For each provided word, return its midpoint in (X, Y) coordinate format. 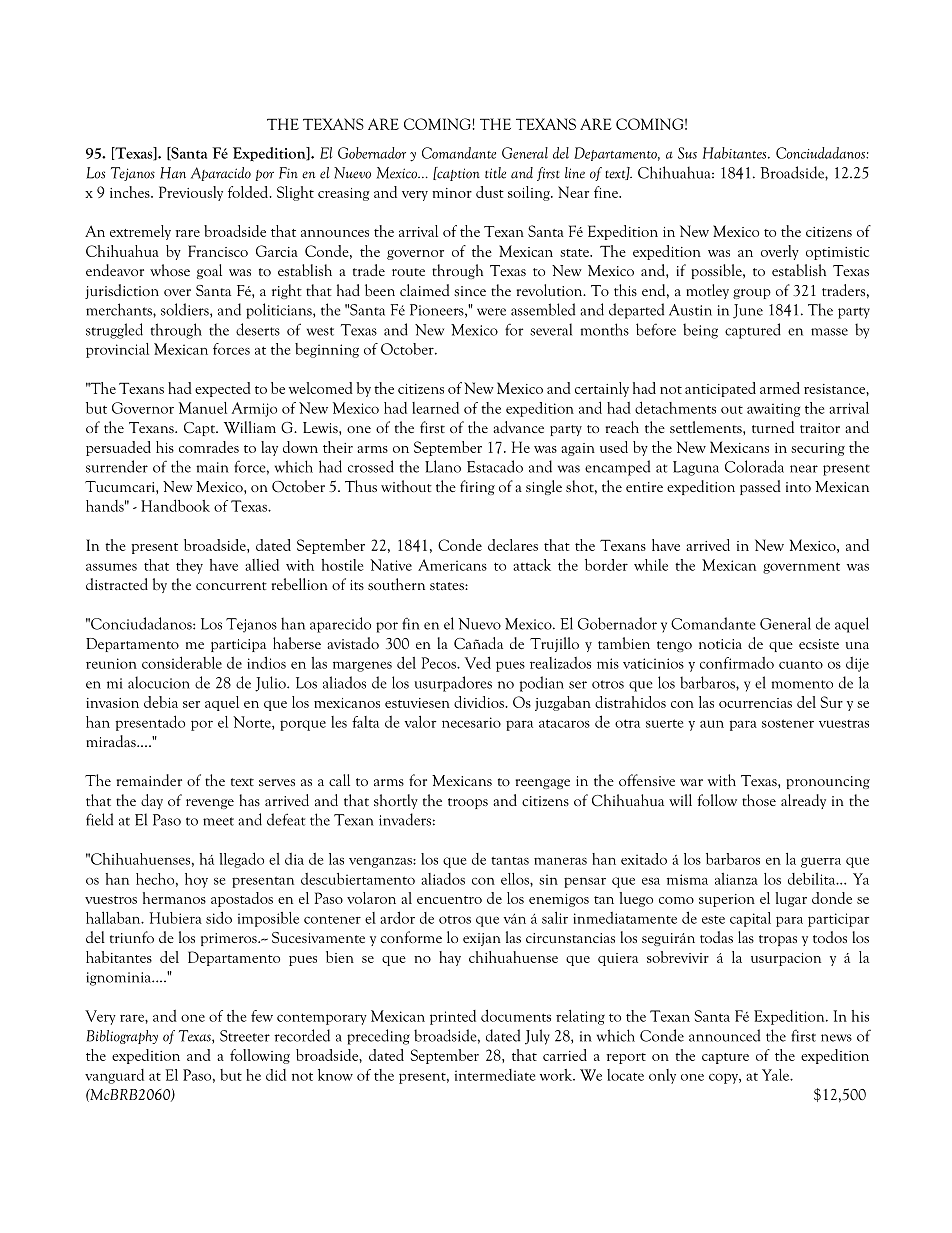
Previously (191, 193)
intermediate (495, 1075)
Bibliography (122, 1037)
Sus (687, 153)
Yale (776, 1075)
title (495, 173)
